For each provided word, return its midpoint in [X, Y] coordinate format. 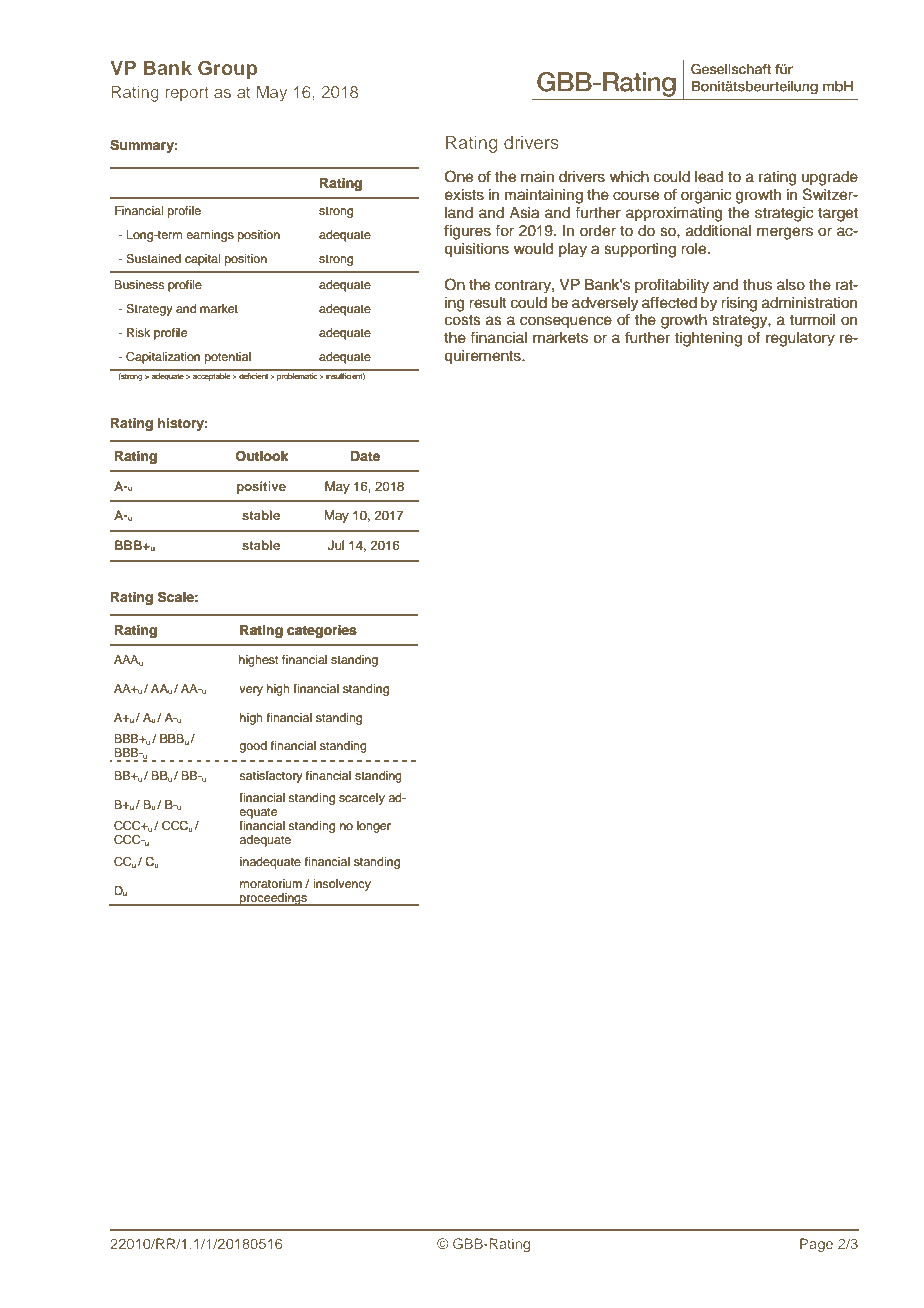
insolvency [342, 885]
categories [322, 631]
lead [709, 177]
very [251, 691]
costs [463, 320]
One [459, 176]
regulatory [800, 339]
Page [816, 1245]
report [187, 94]
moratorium [271, 883]
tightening [708, 339]
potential [228, 358]
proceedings [273, 899]
